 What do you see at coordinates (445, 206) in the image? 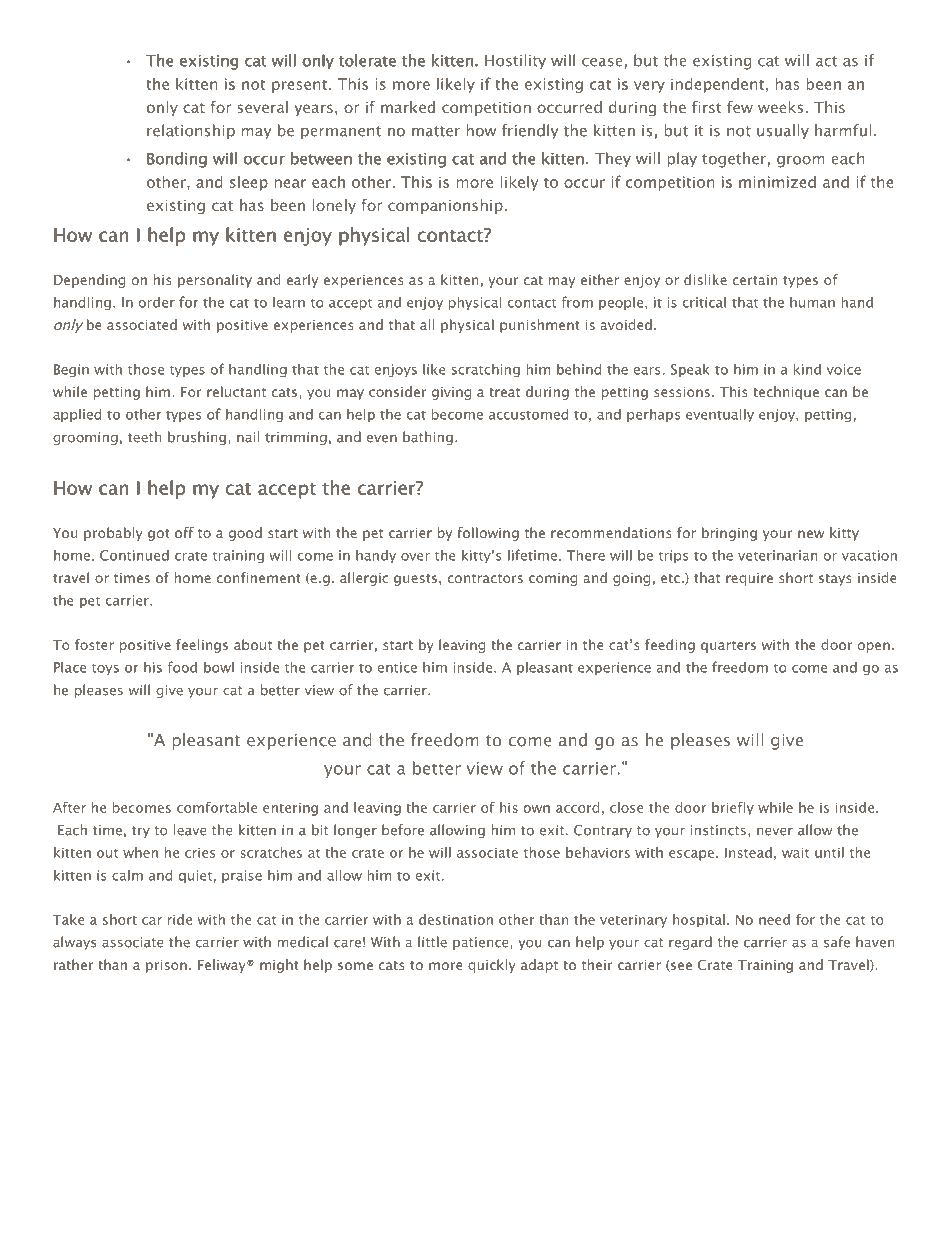
I see `companionship` at bounding box center [445, 206].
